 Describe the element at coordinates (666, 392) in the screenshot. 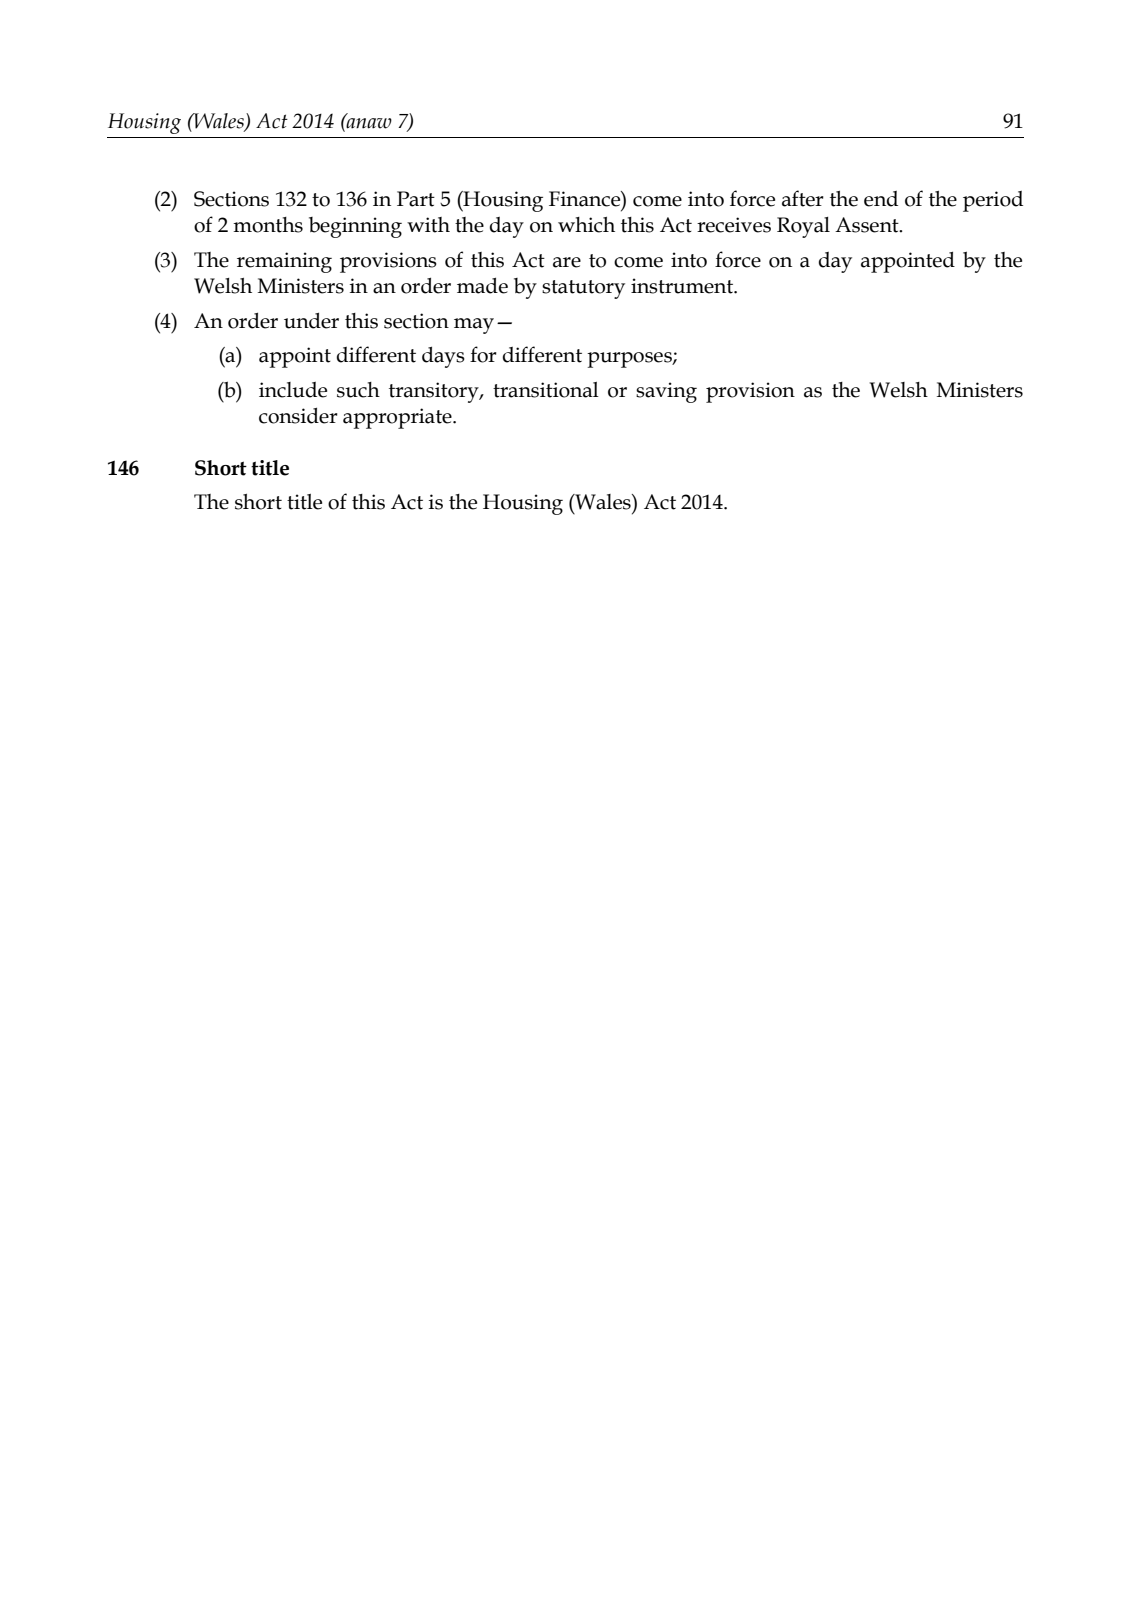

I see `saving` at that location.
